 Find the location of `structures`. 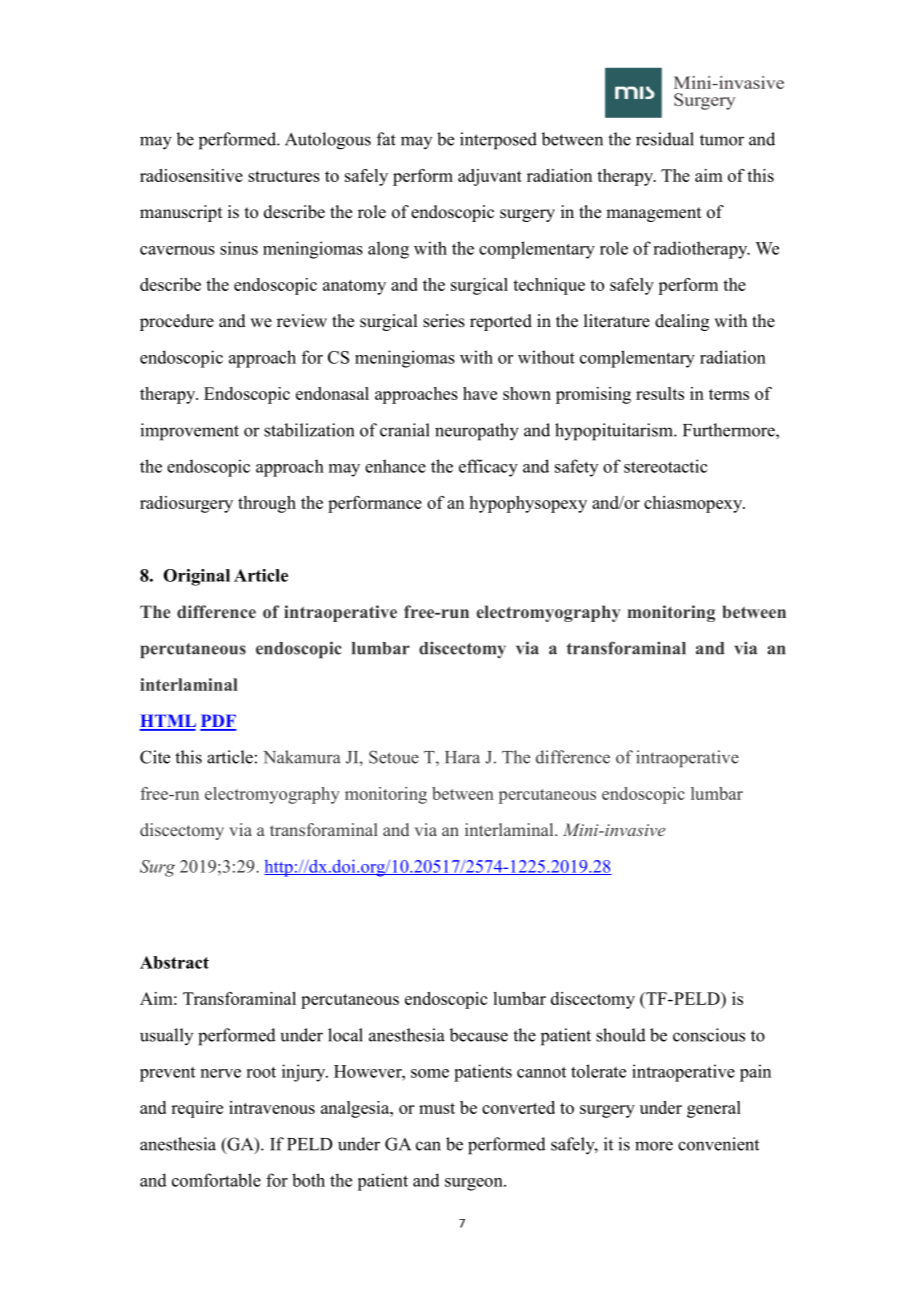

structures is located at coordinates (284, 176).
